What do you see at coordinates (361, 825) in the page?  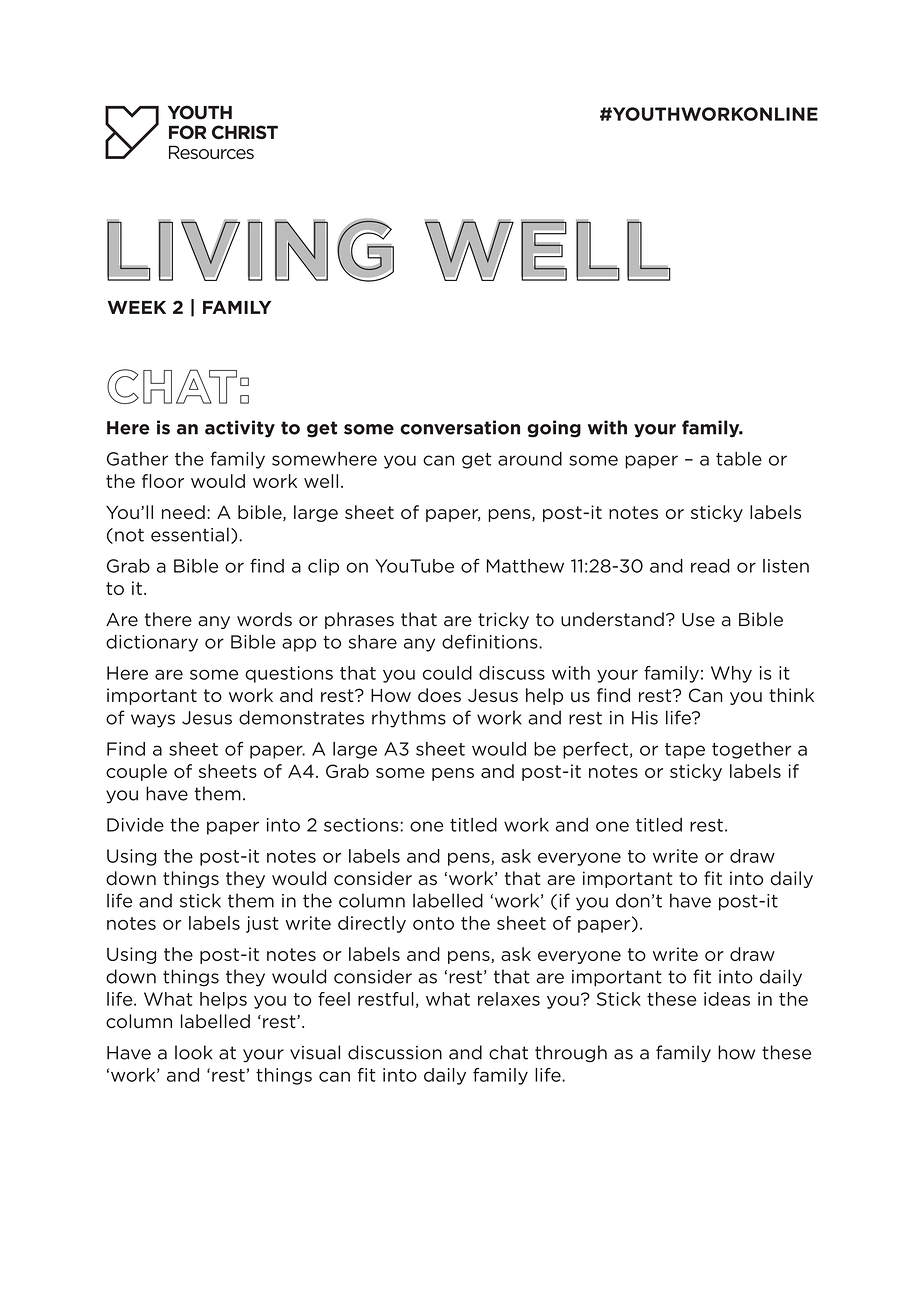 I see `sections` at bounding box center [361, 825].
